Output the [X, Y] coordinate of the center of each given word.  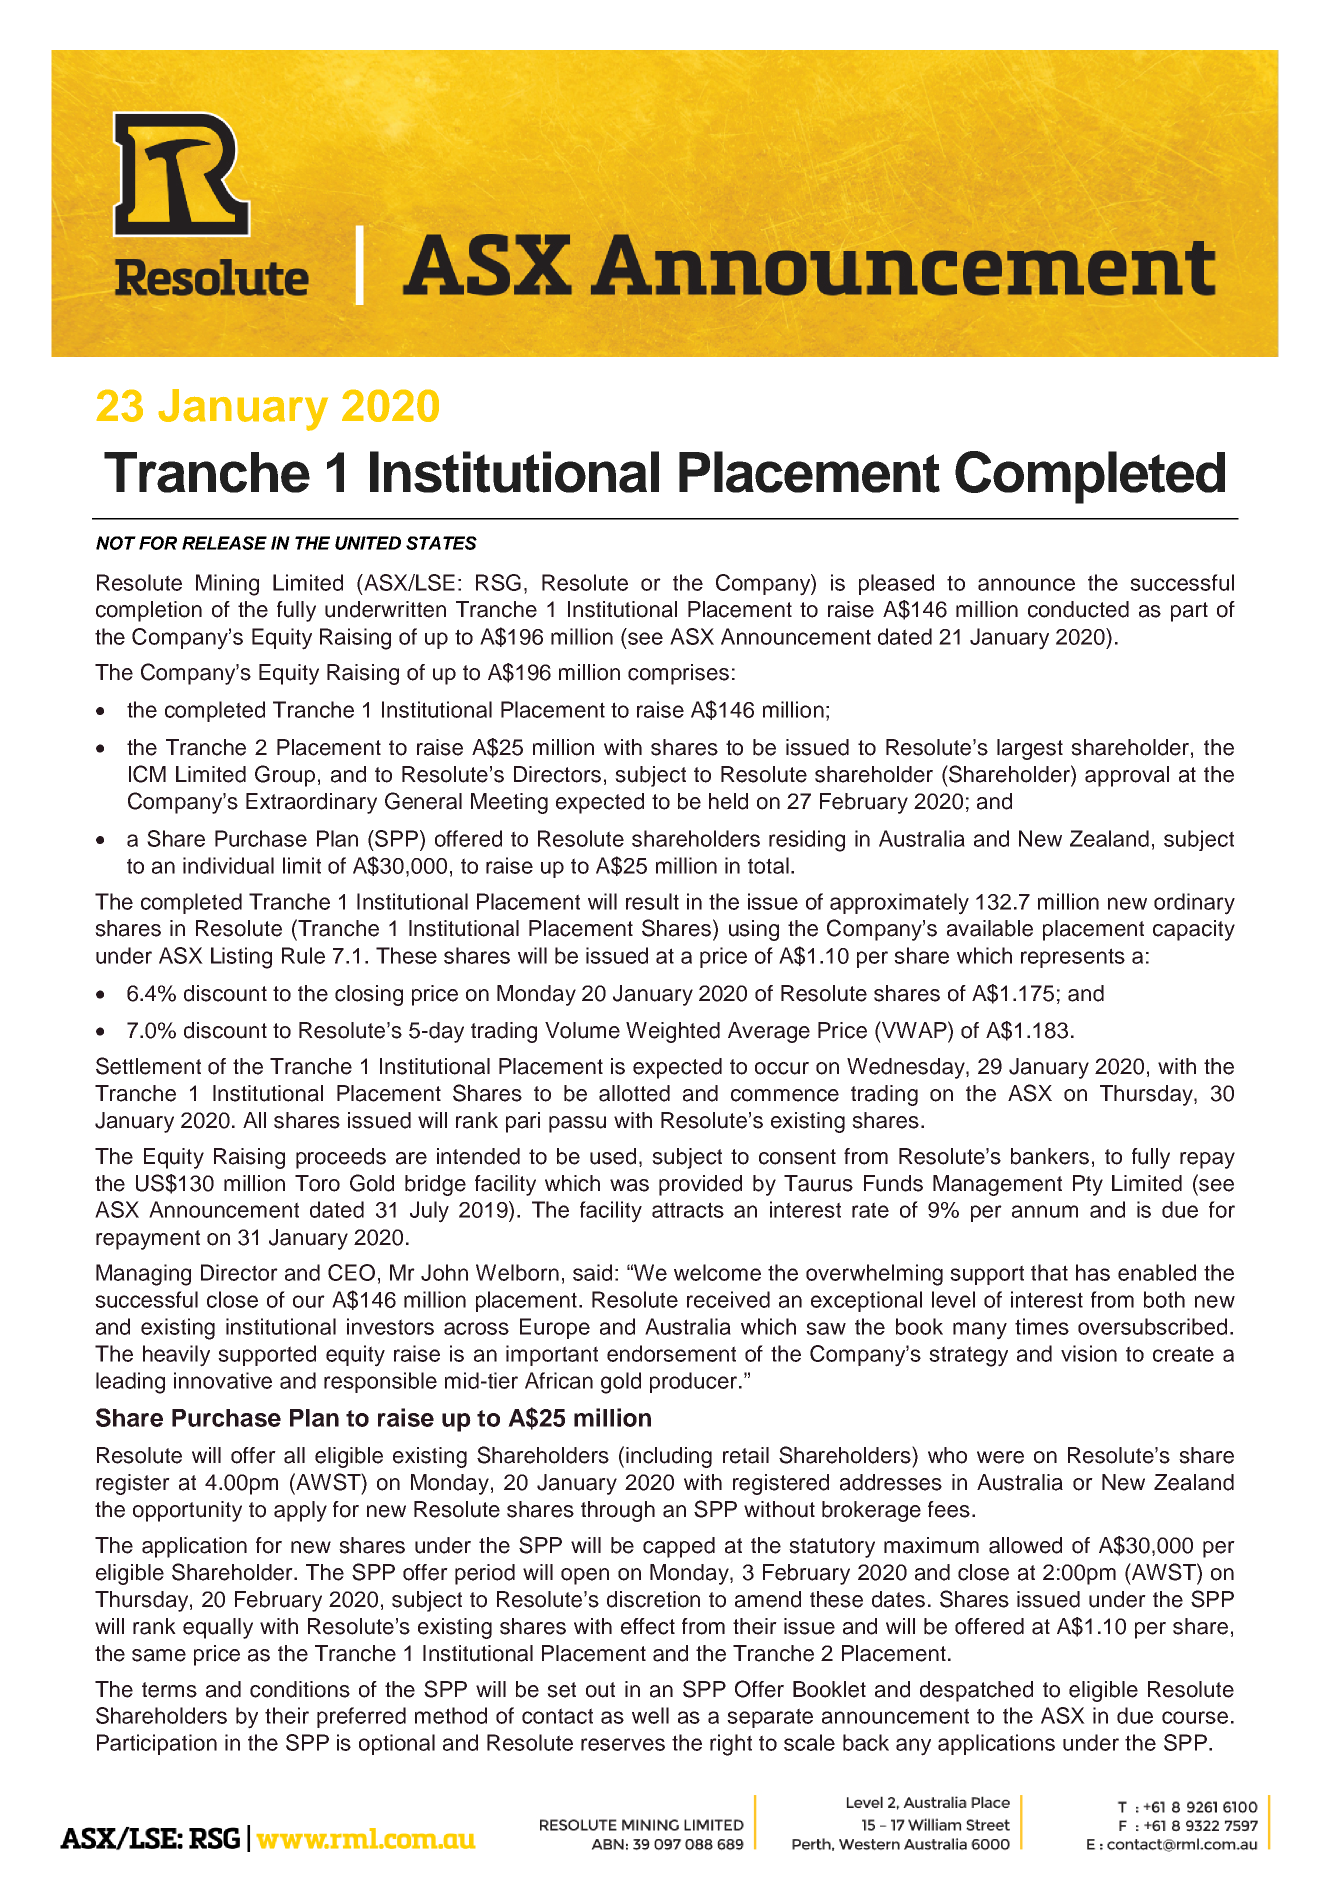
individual [228, 865]
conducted [1078, 609]
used [613, 1156]
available [990, 928]
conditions [300, 1689]
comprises [678, 674]
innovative [223, 1380]
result [652, 901]
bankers [1050, 1156]
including [669, 1457]
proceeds [341, 1158]
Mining [227, 585]
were [1000, 1457]
